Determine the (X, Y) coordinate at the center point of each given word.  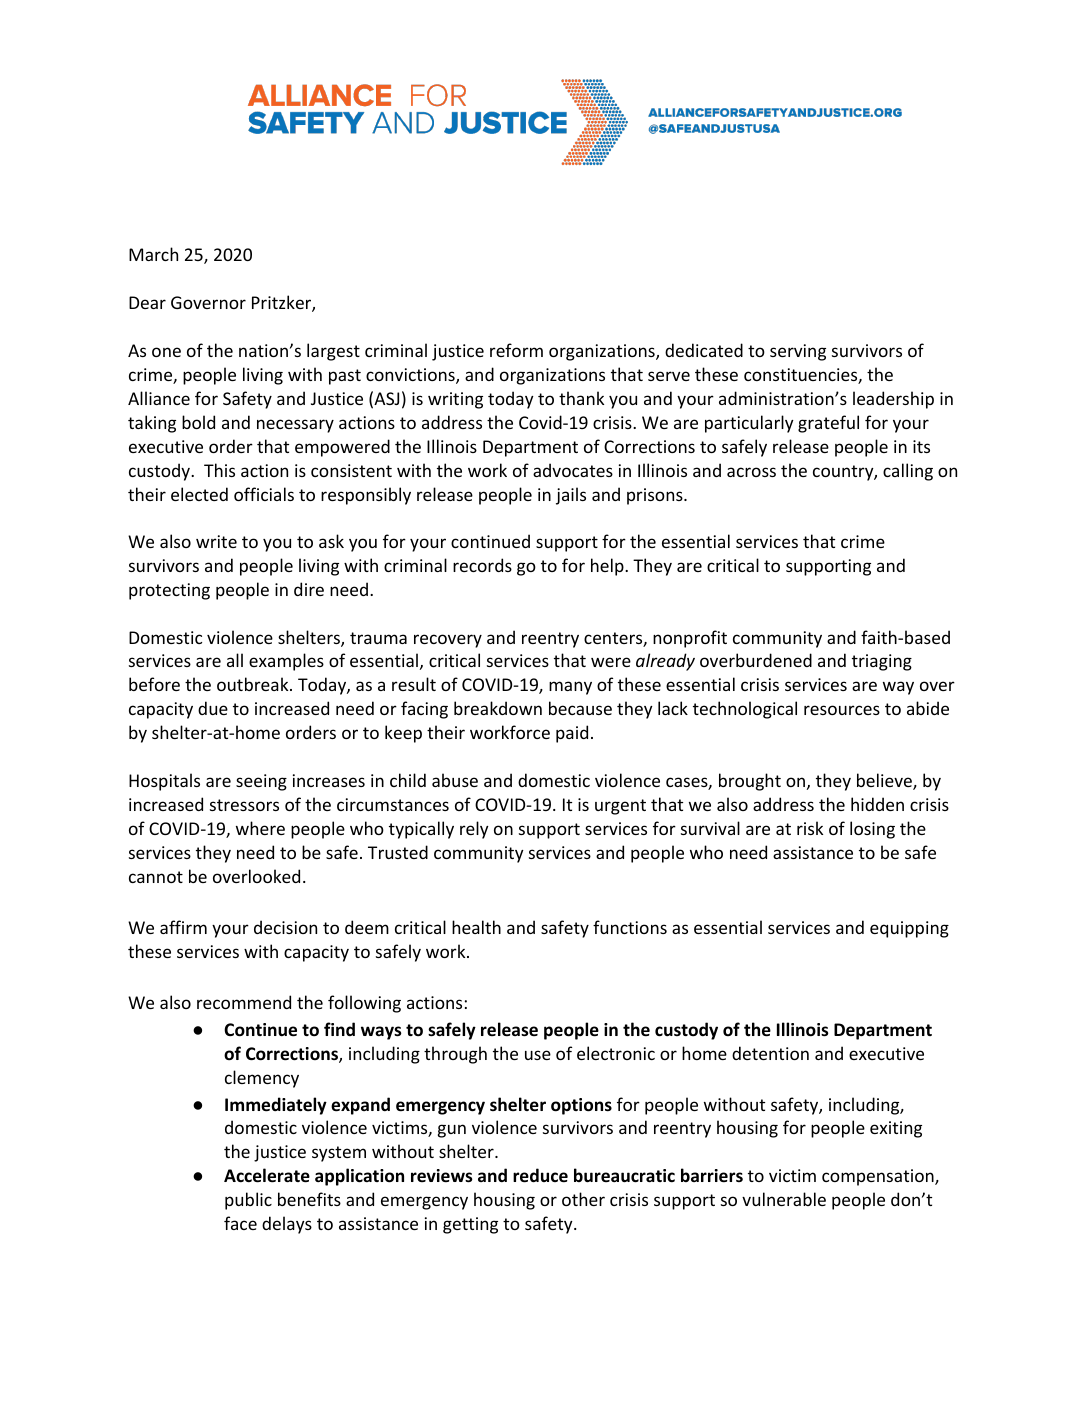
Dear (147, 302)
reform (516, 350)
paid (572, 734)
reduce (540, 1175)
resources (842, 710)
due (213, 708)
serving (798, 352)
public (248, 1201)
